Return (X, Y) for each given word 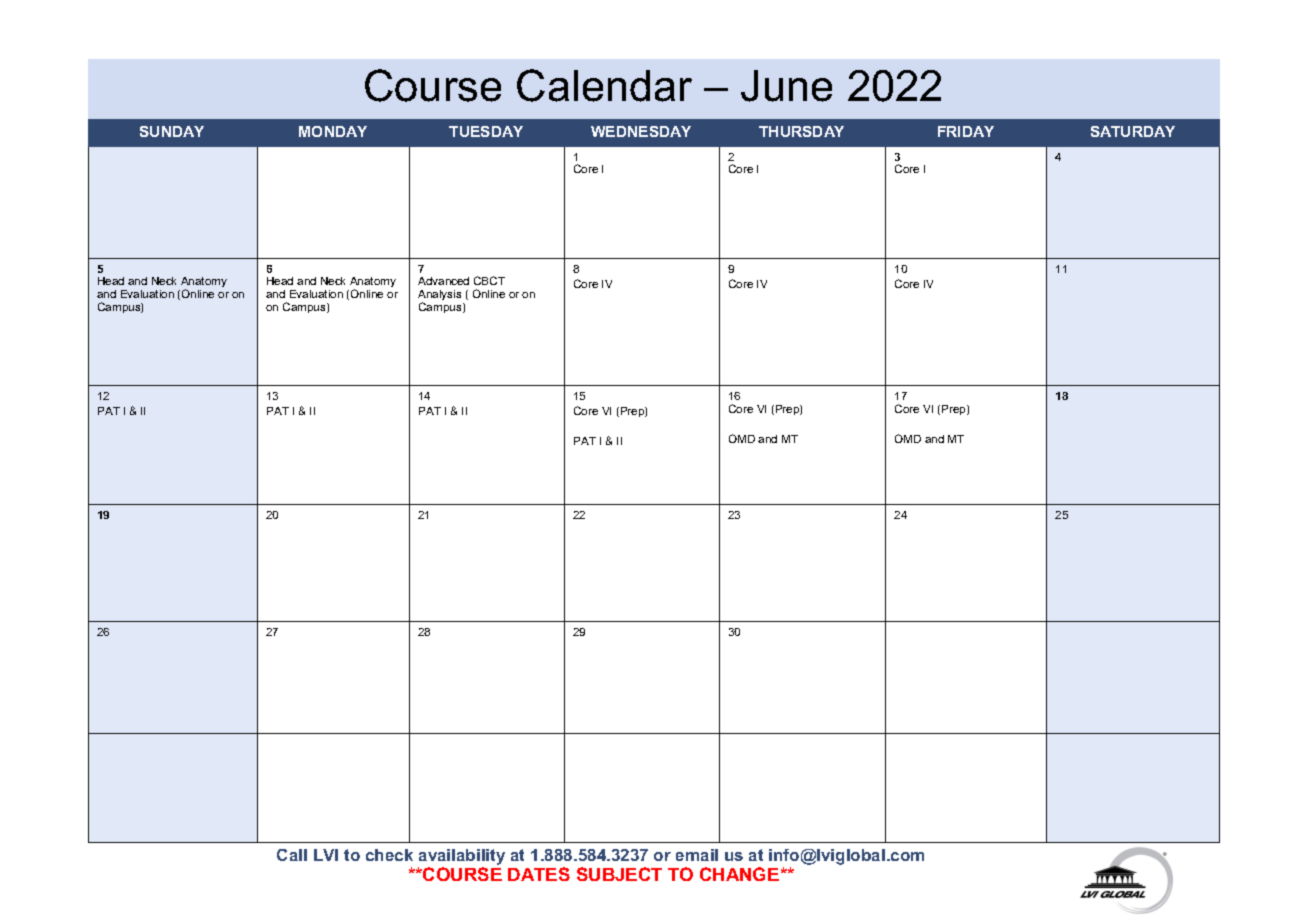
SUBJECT (619, 874)
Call (292, 855)
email (697, 855)
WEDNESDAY (641, 131)
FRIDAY (966, 131)
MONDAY (333, 131)
